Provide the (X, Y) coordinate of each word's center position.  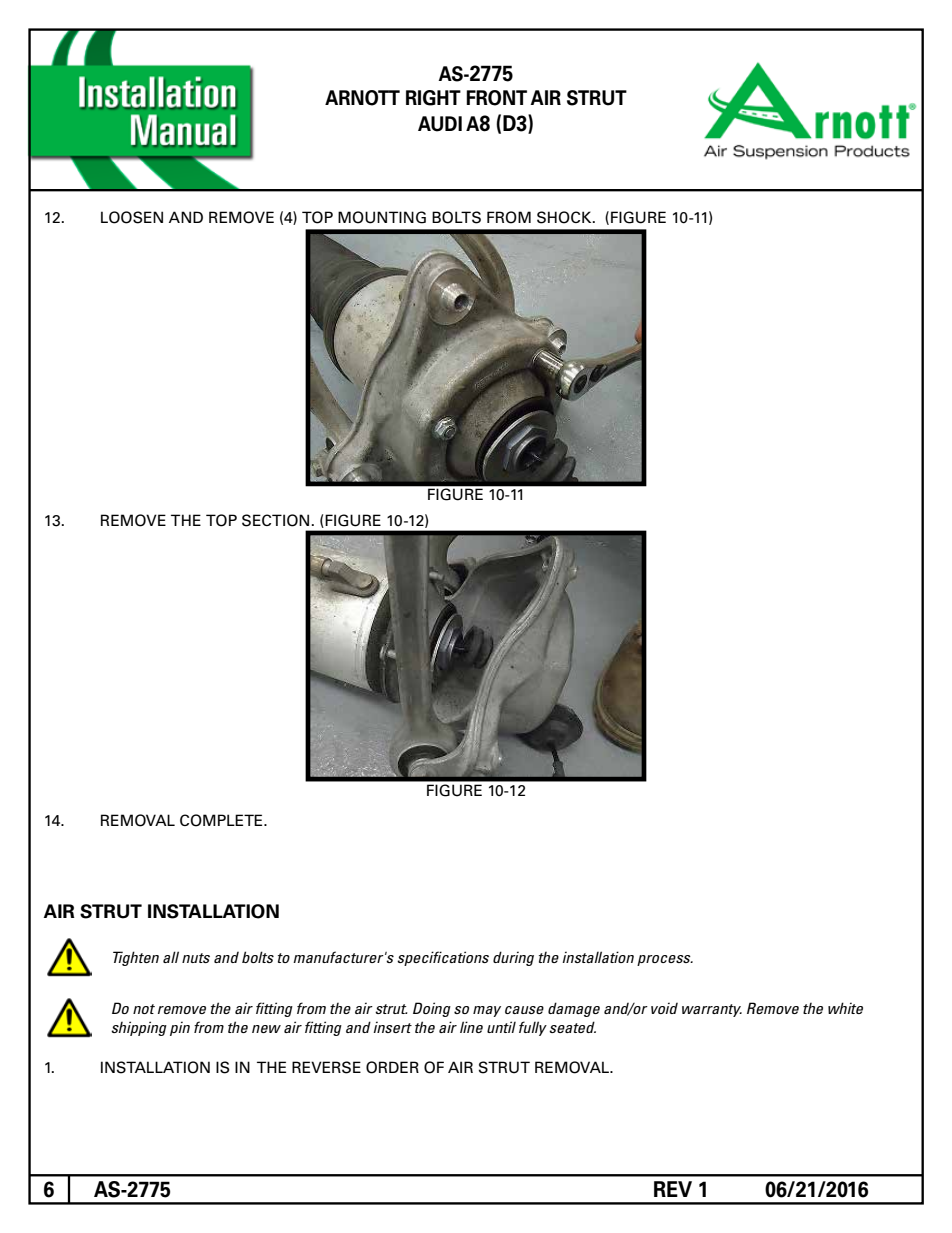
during (513, 958)
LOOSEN (132, 217)
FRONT (496, 98)
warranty (712, 1010)
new (266, 1029)
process (665, 960)
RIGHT (433, 98)
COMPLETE (222, 820)
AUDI (440, 124)
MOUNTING (382, 217)
